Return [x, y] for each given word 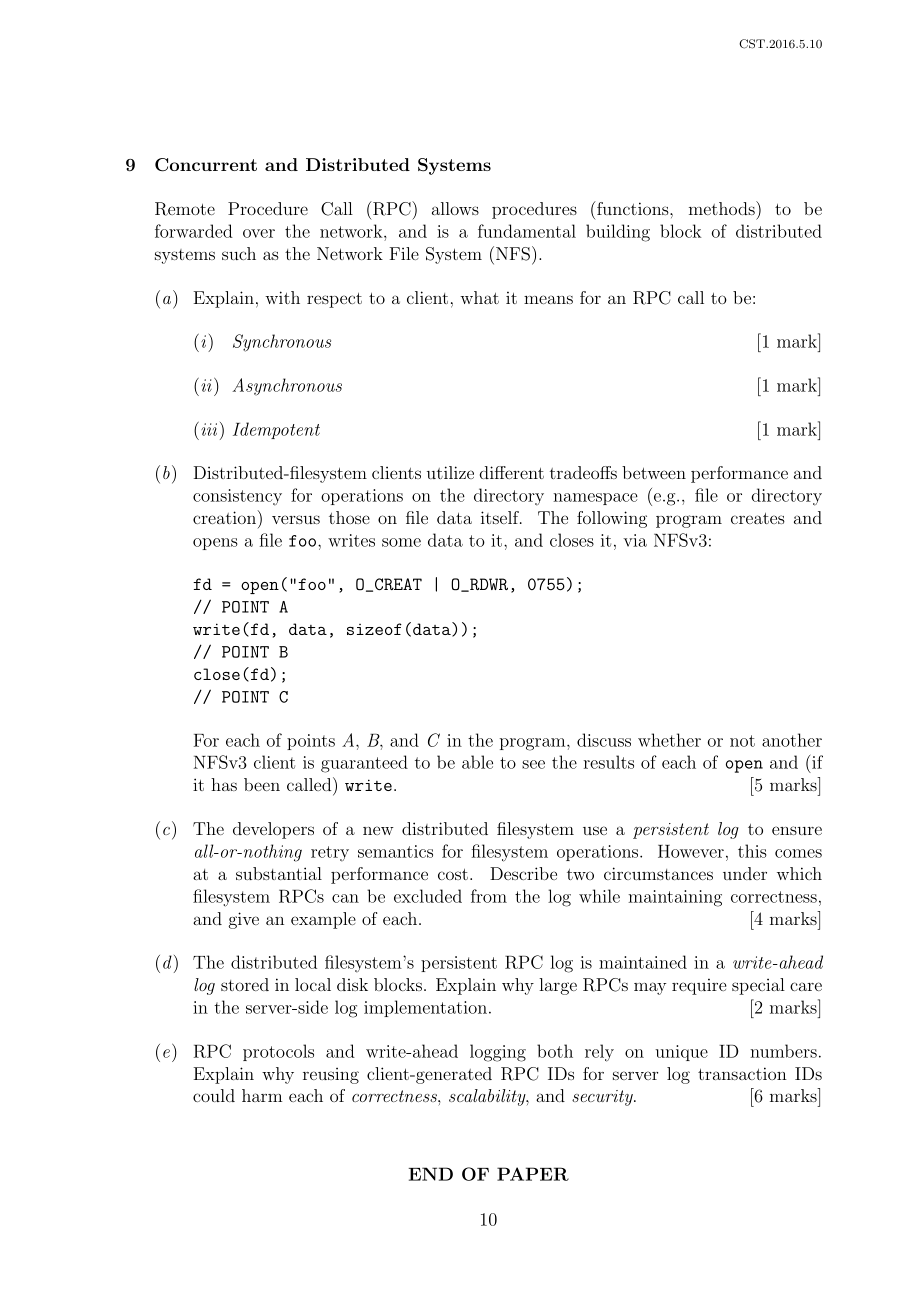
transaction [742, 1073]
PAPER [533, 1174]
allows [455, 208]
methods [723, 208]
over [259, 233]
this [752, 851]
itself [501, 517]
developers [273, 830]
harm [262, 1095]
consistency [237, 497]
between [654, 472]
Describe [523, 873]
